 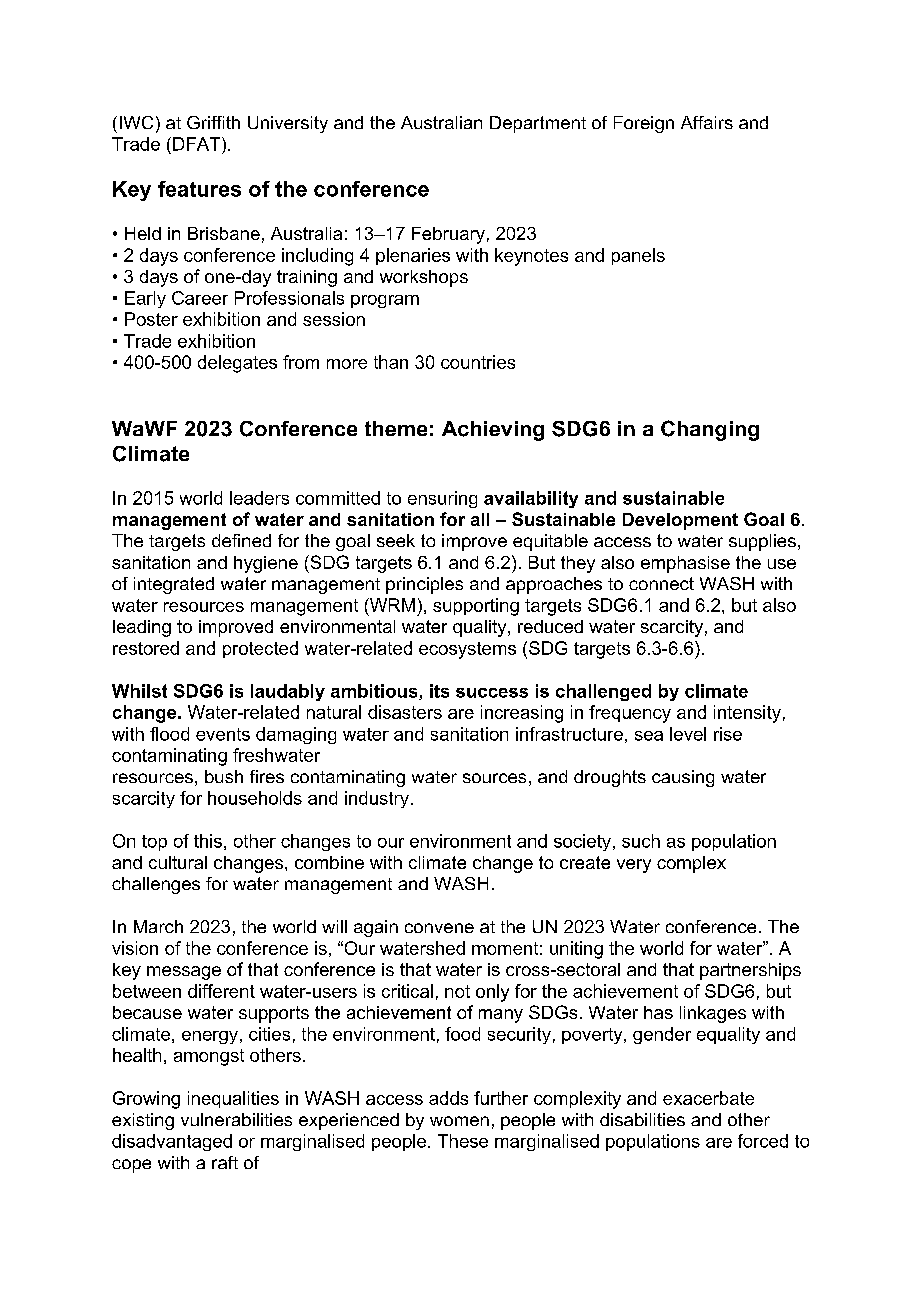 What do you see at coordinates (467, 650) in the screenshot?
I see `ecosystems` at bounding box center [467, 650].
